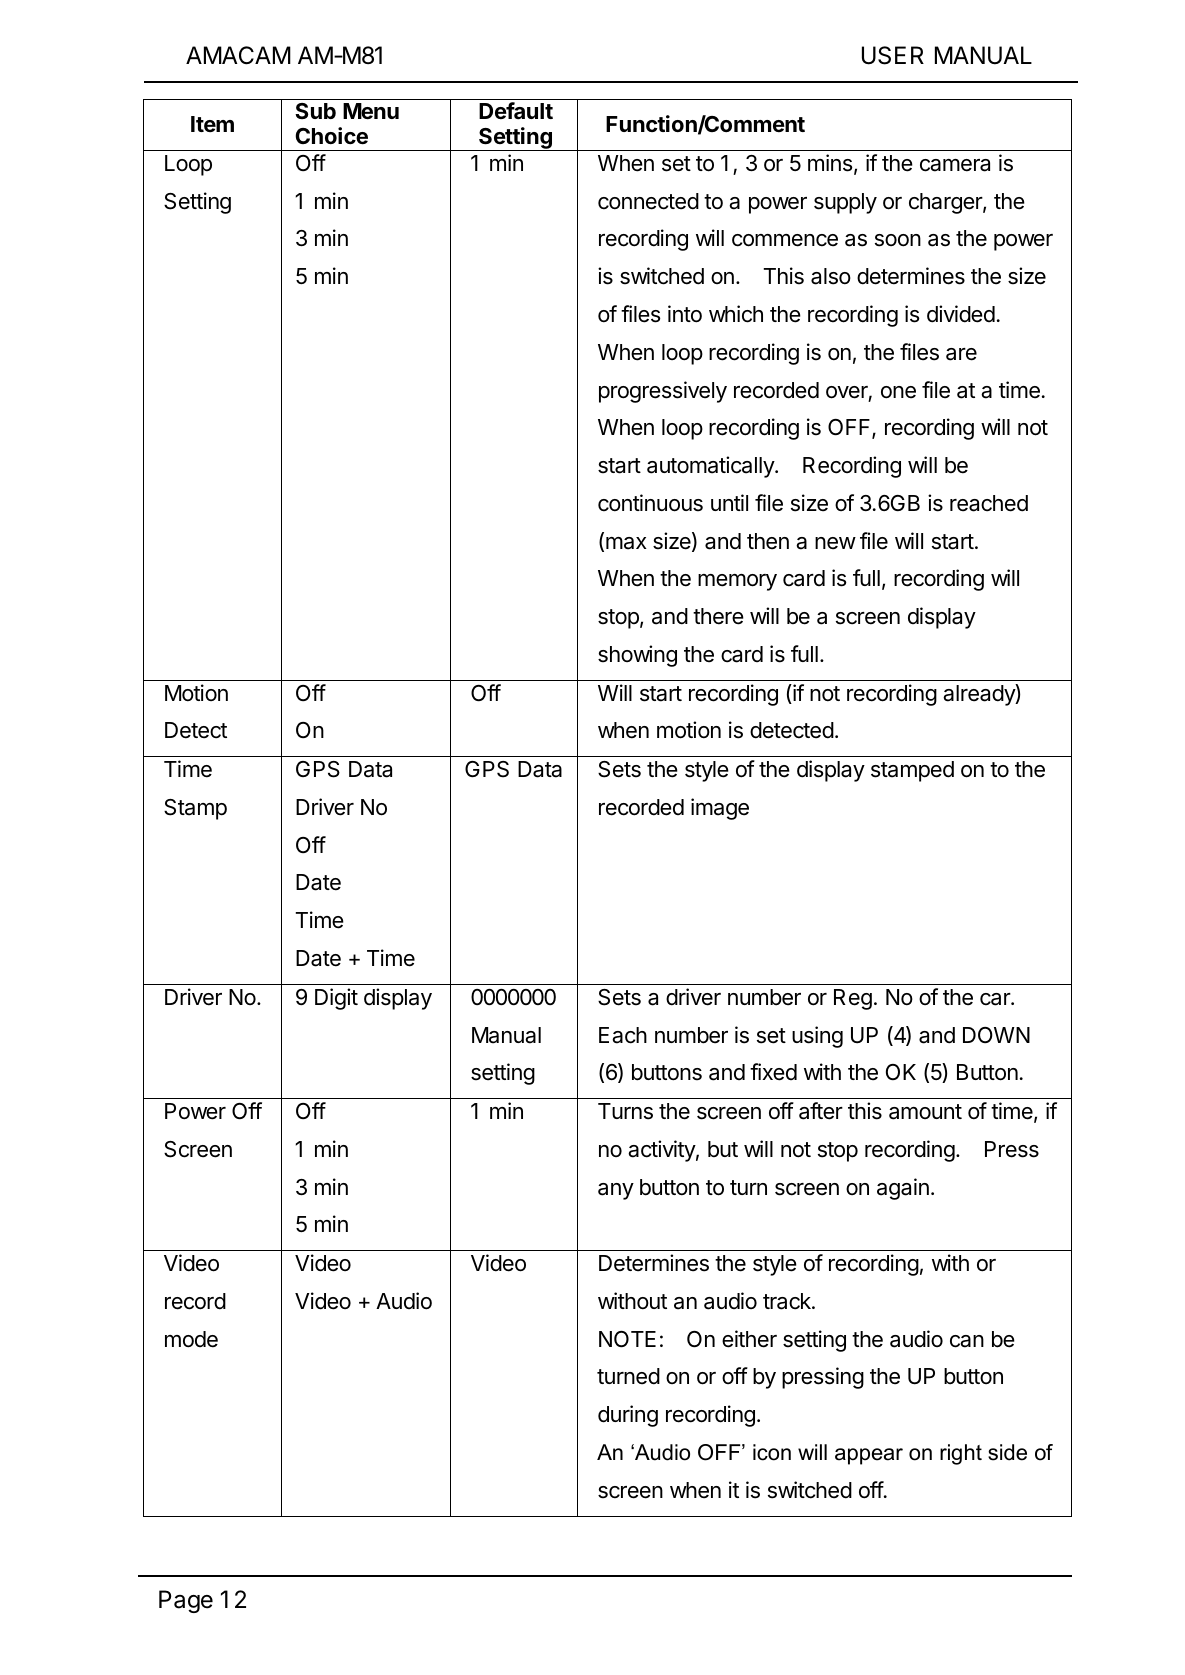 The width and height of the screenshot is (1185, 1675). What do you see at coordinates (516, 111) in the screenshot?
I see `Default` at bounding box center [516, 111].
